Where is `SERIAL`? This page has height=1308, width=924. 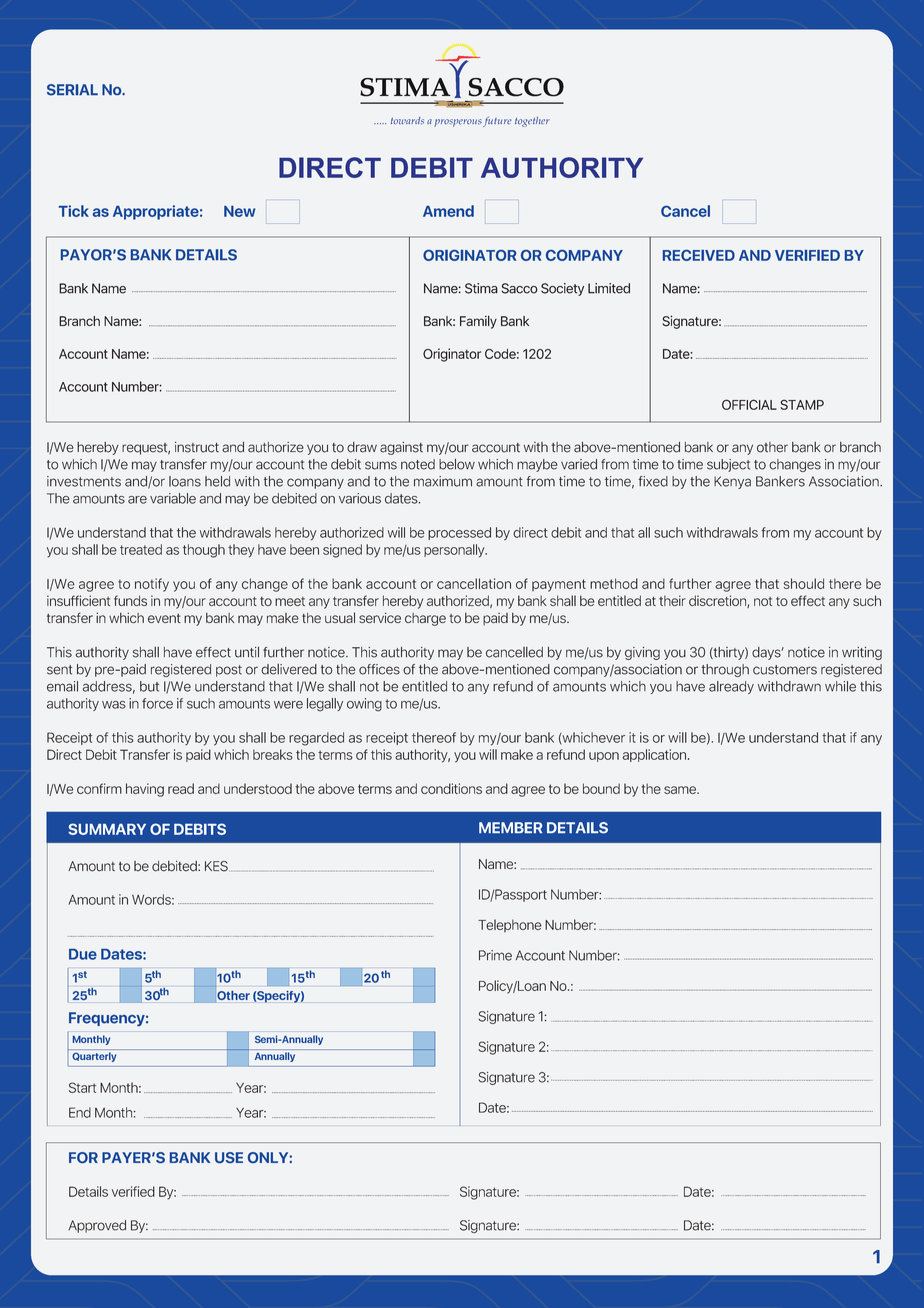
SERIAL is located at coordinates (72, 90).
